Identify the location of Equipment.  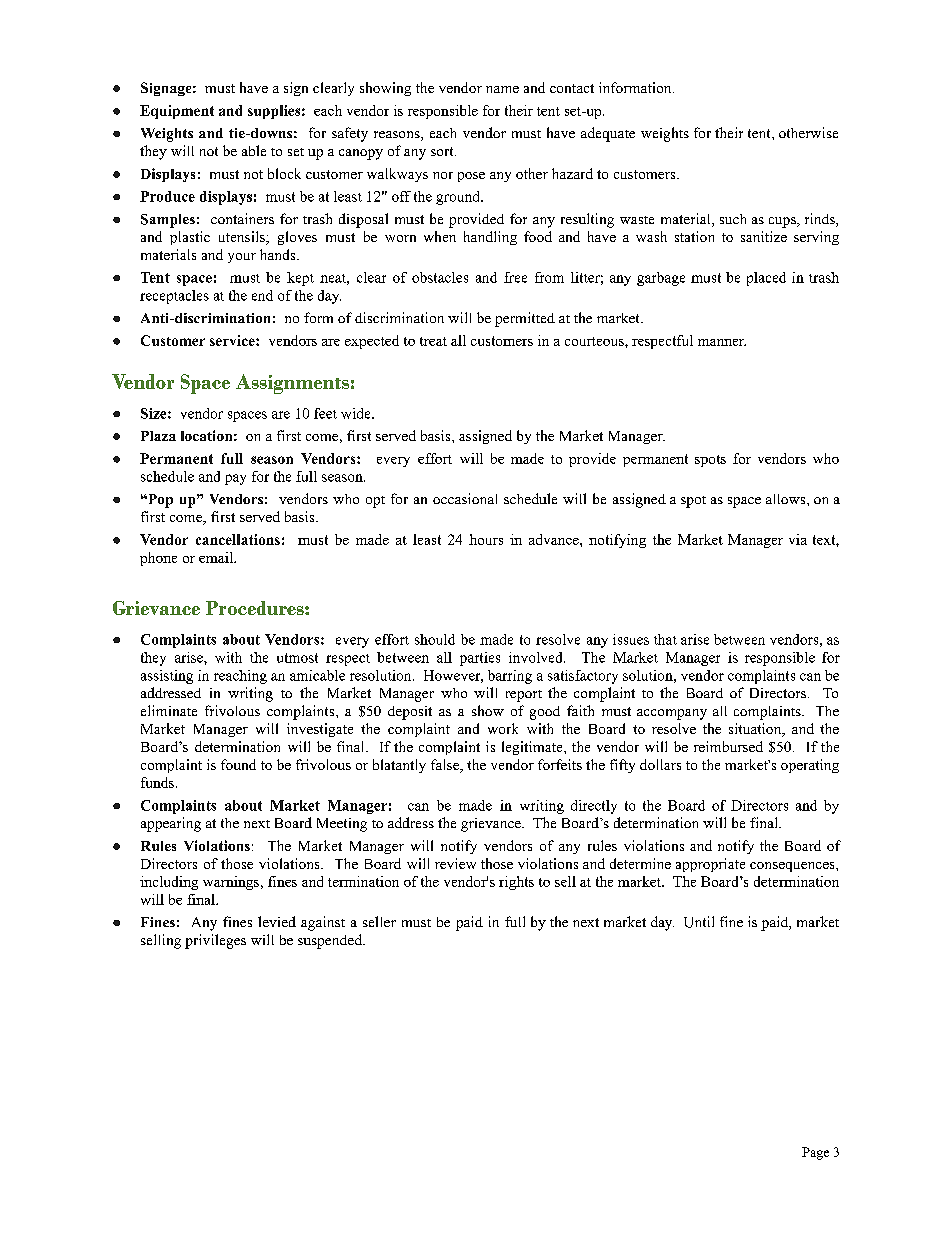
(177, 112).
